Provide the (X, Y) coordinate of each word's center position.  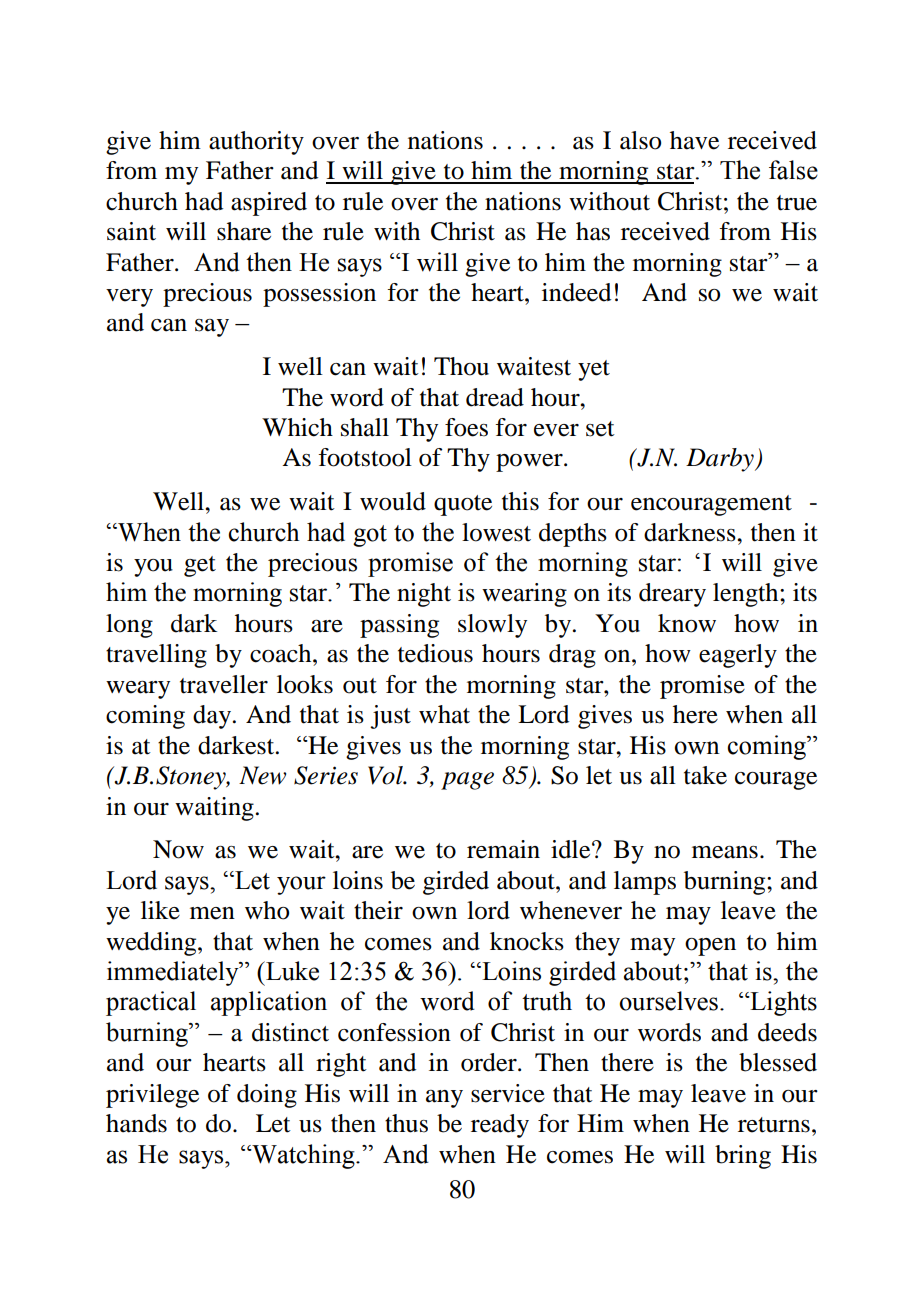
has (593, 231)
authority (256, 143)
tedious (435, 653)
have (694, 140)
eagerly (738, 656)
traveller (224, 684)
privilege (152, 1096)
